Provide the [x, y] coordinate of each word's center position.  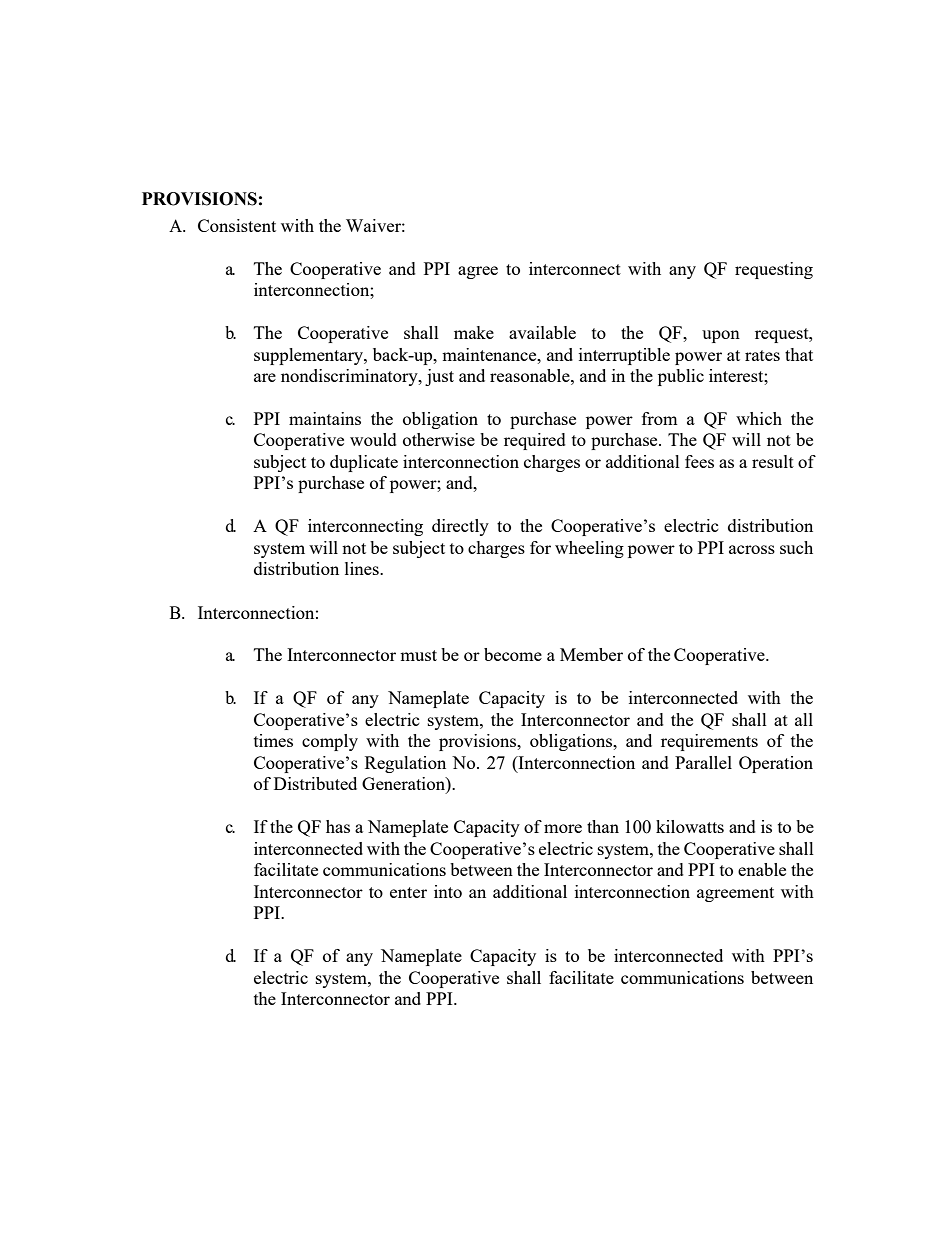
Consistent [237, 225]
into [448, 891]
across [752, 549]
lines [363, 568]
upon [721, 336]
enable [762, 869]
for [540, 547]
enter [408, 892]
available [542, 332]
